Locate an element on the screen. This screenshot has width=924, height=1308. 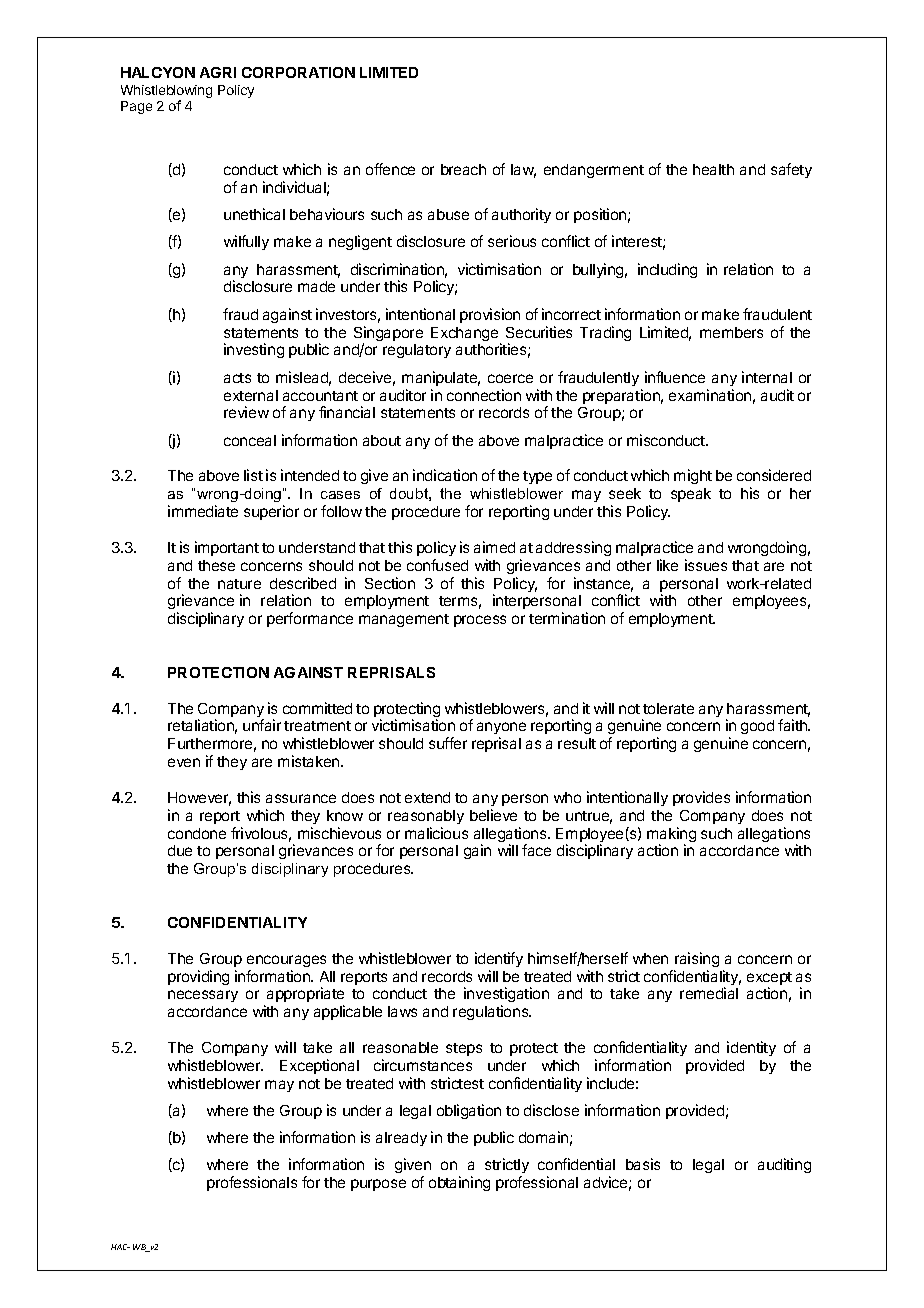
obtaining is located at coordinates (459, 1183).
